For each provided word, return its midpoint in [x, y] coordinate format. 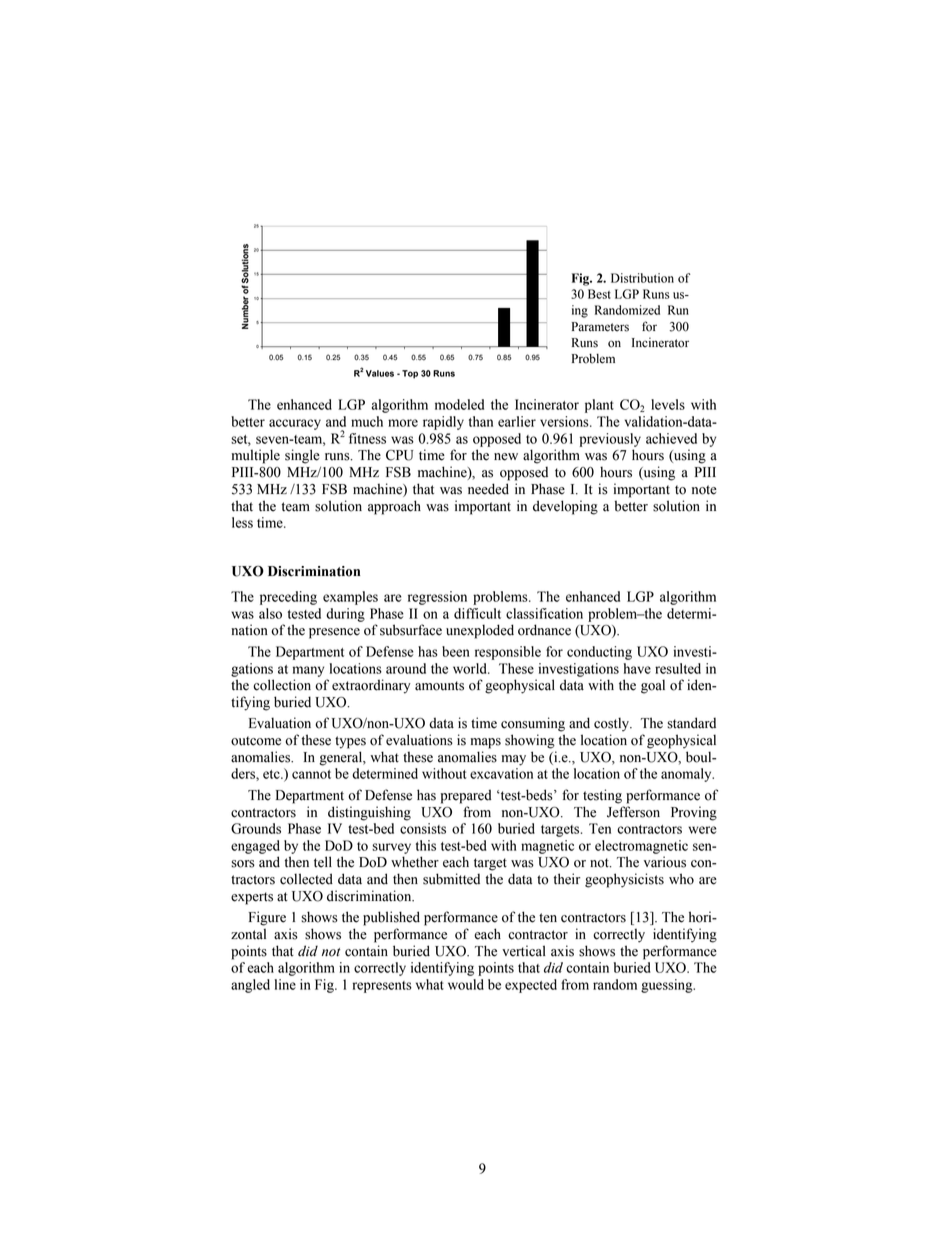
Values [380, 373]
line [285, 984]
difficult [477, 613]
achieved [671, 438]
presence [334, 633]
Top [410, 374]
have [637, 668]
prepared [466, 796]
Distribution [642, 278]
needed [488, 489]
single [302, 456]
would [466, 984]
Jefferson [633, 812]
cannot [311, 774]
